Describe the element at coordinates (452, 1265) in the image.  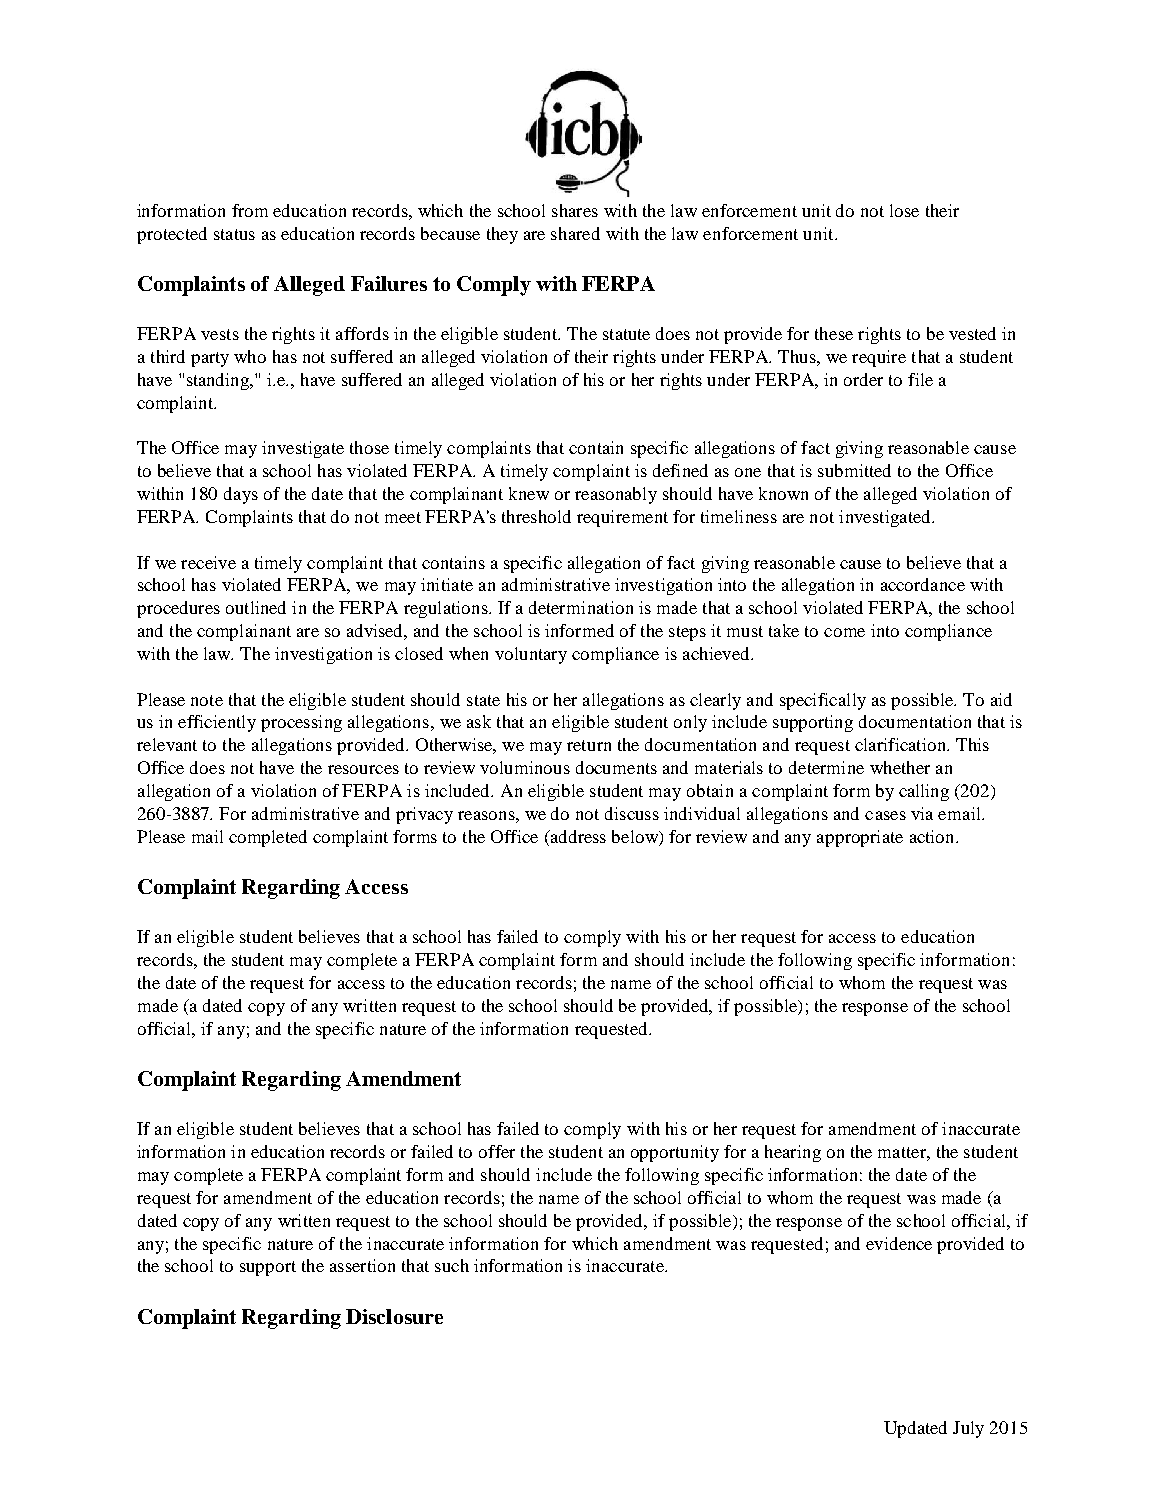
I see `such` at that location.
